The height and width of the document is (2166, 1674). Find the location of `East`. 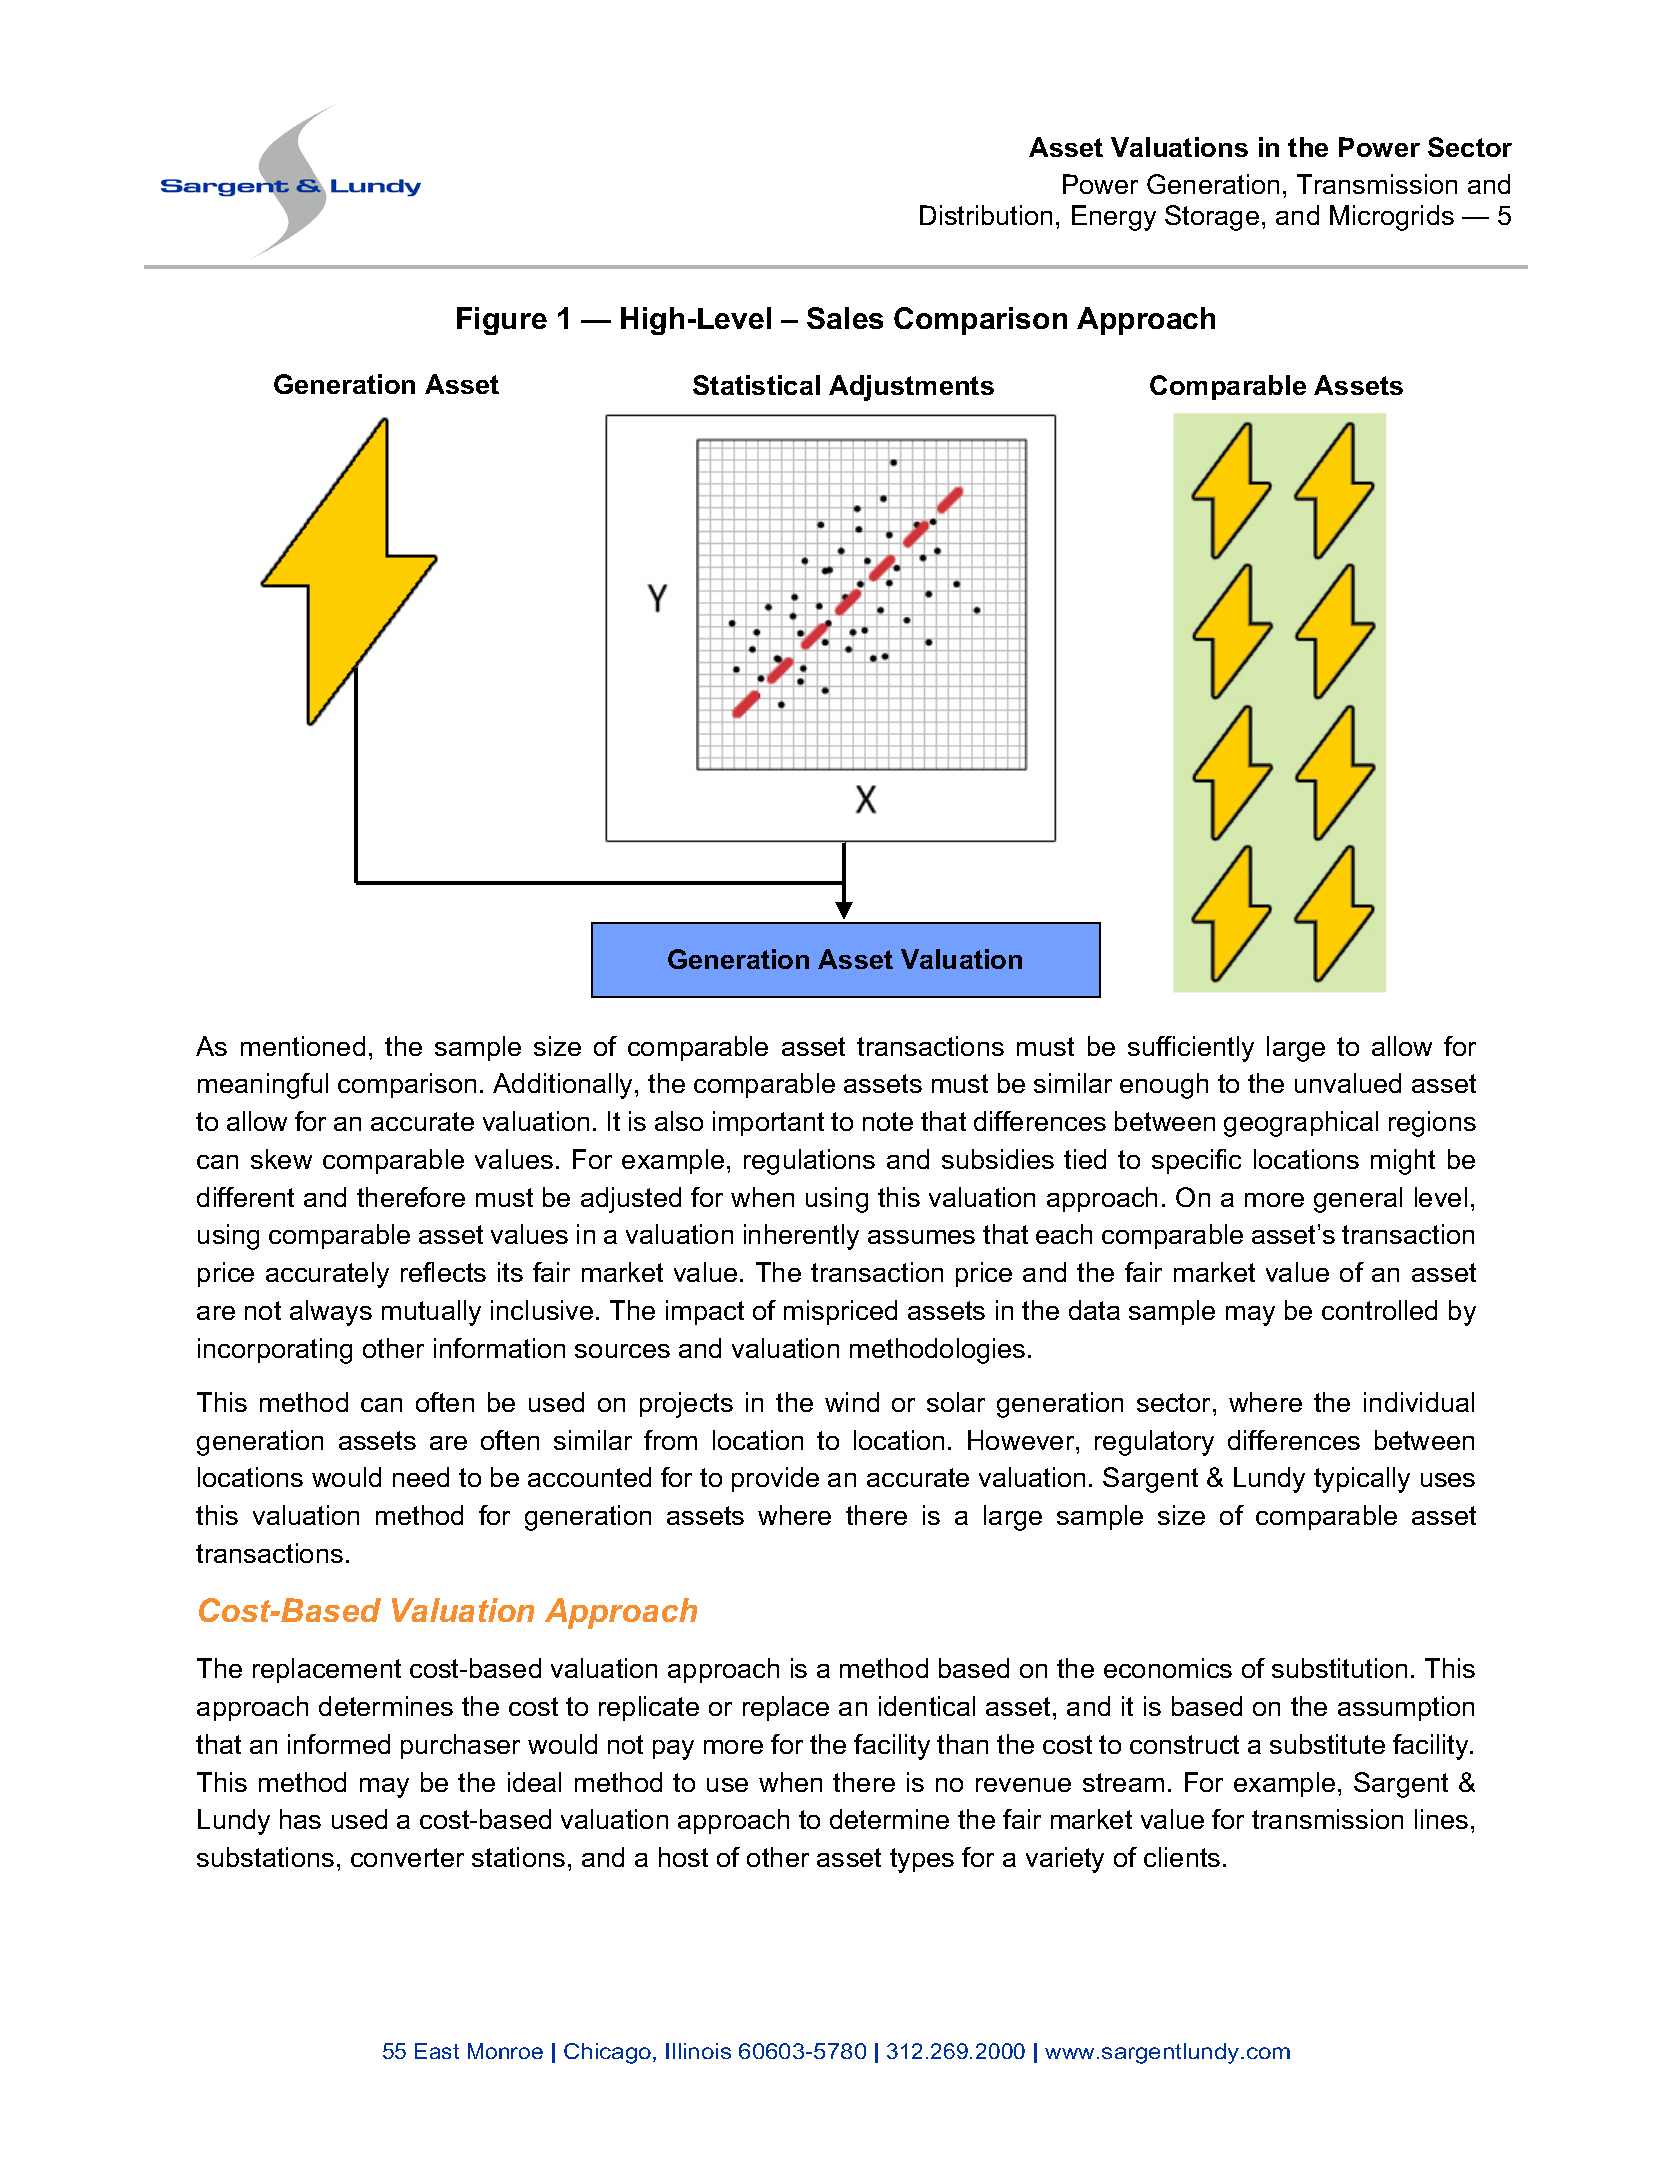

East is located at coordinates (437, 2051).
